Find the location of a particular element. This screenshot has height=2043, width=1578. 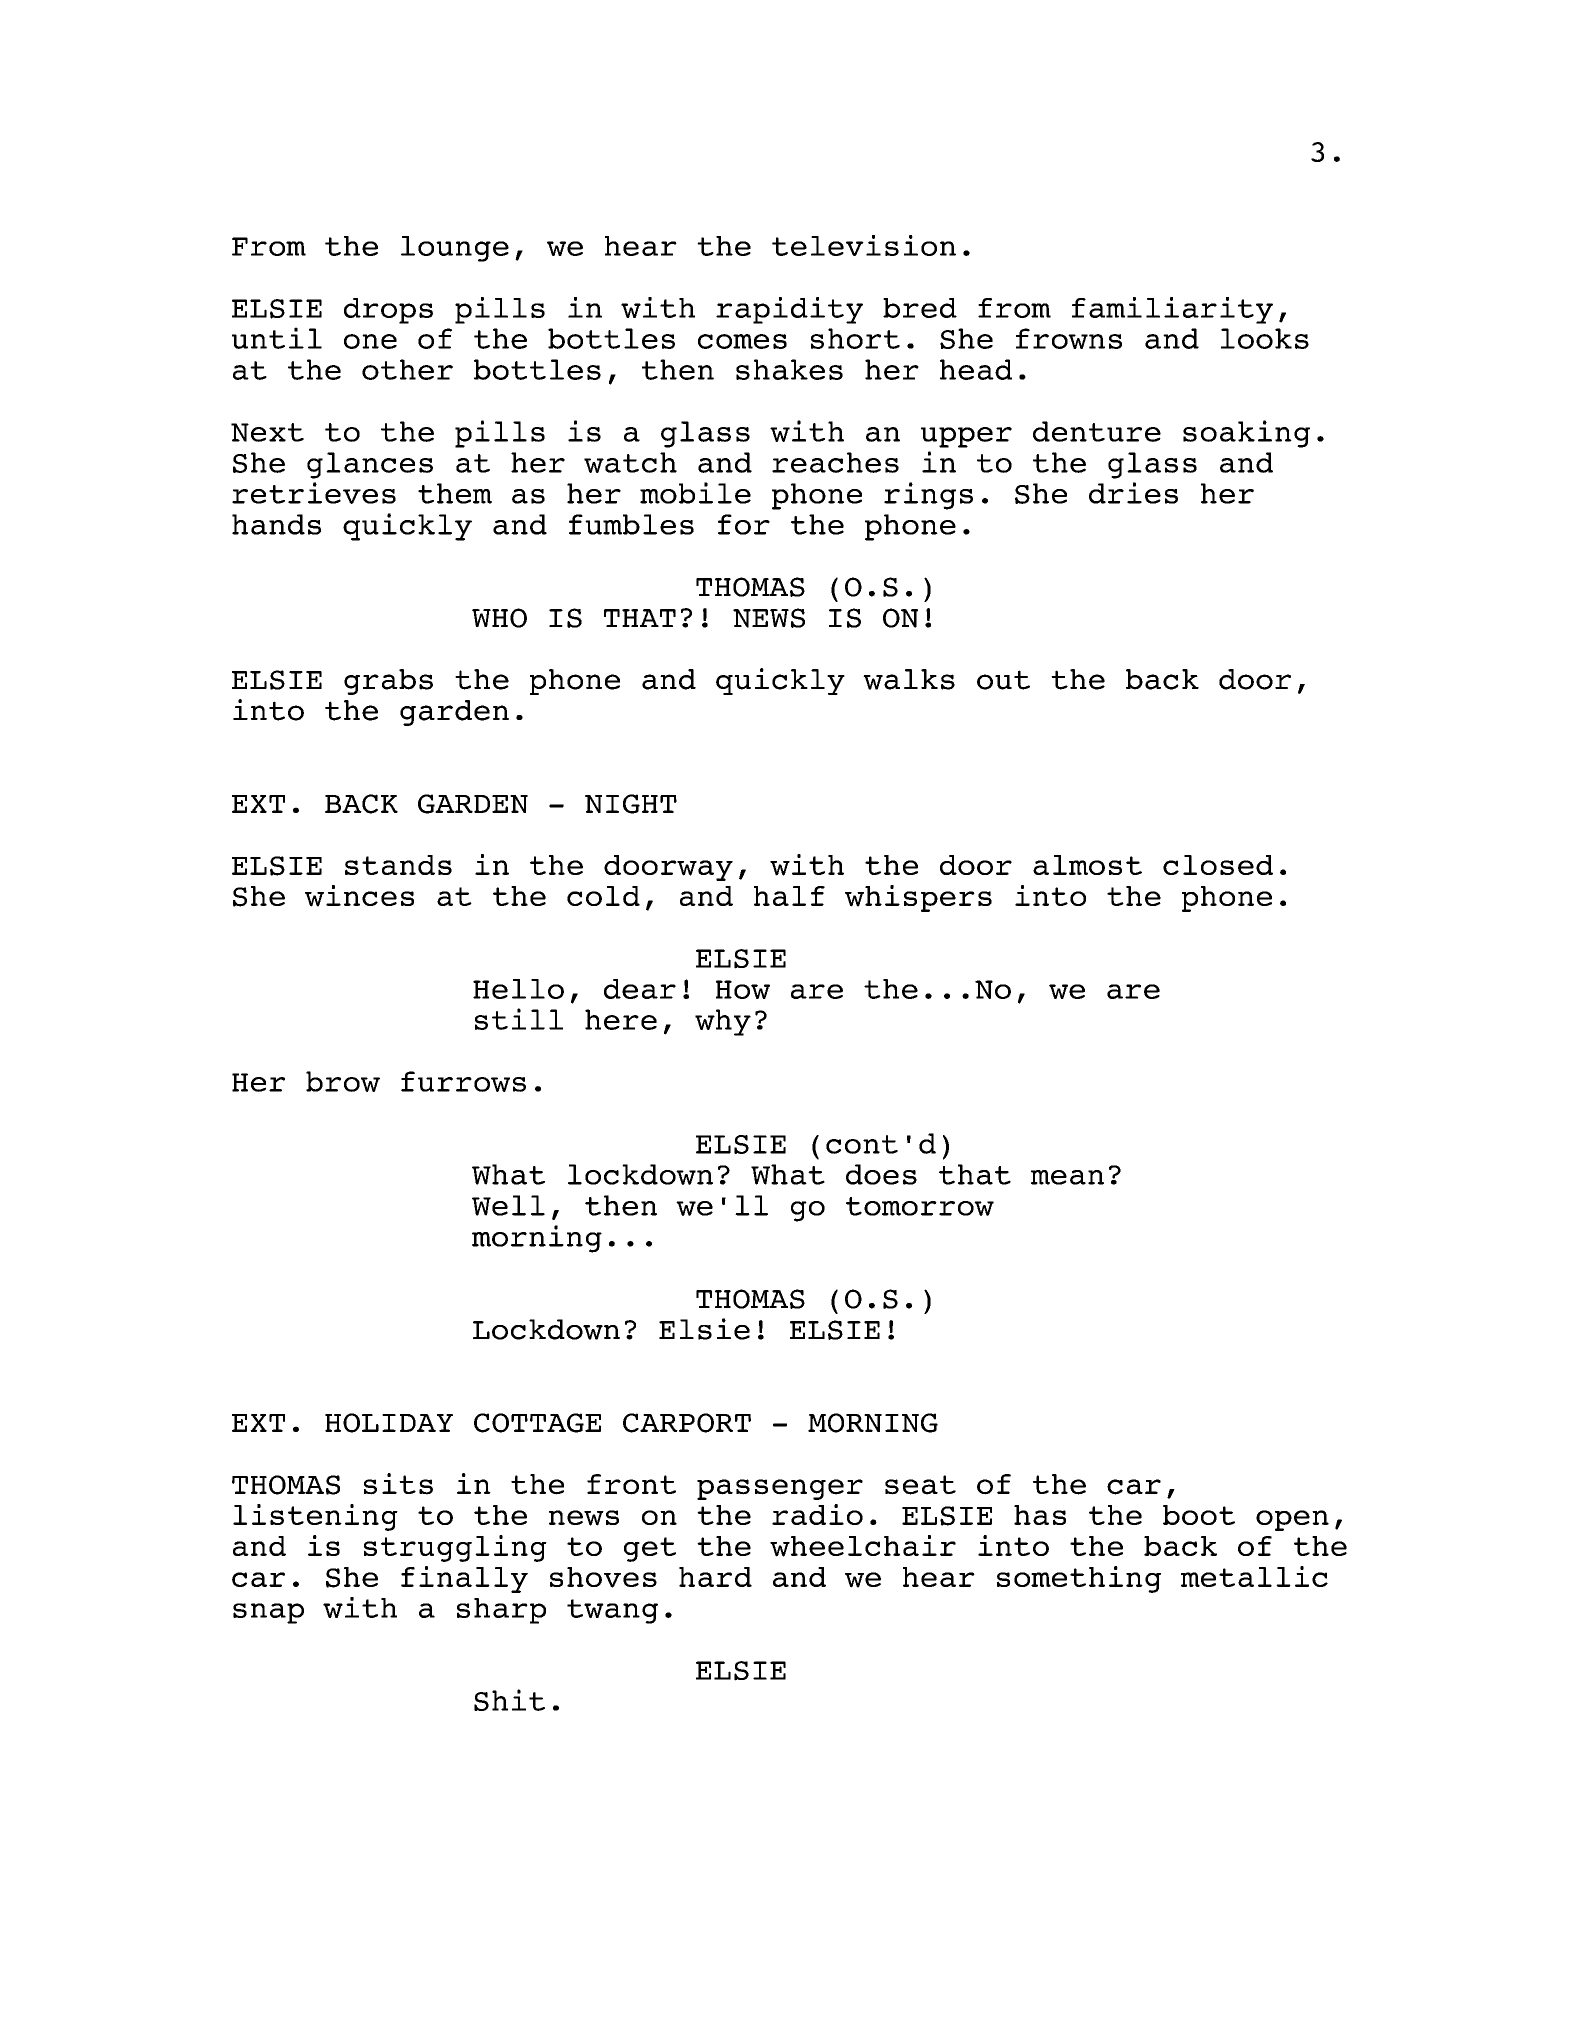

Well is located at coordinates (508, 1205).
